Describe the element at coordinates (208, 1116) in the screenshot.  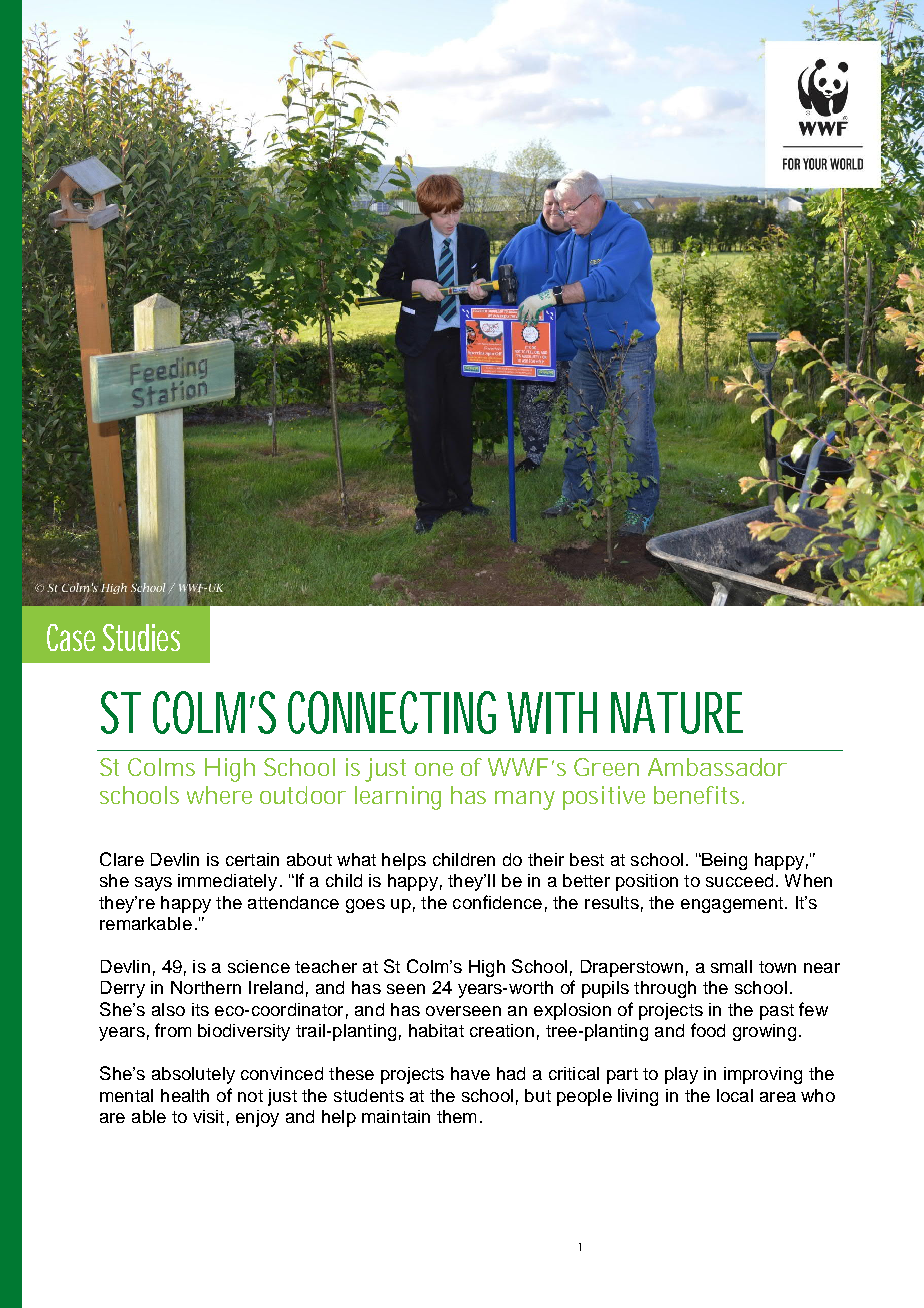
I see `visit` at that location.
